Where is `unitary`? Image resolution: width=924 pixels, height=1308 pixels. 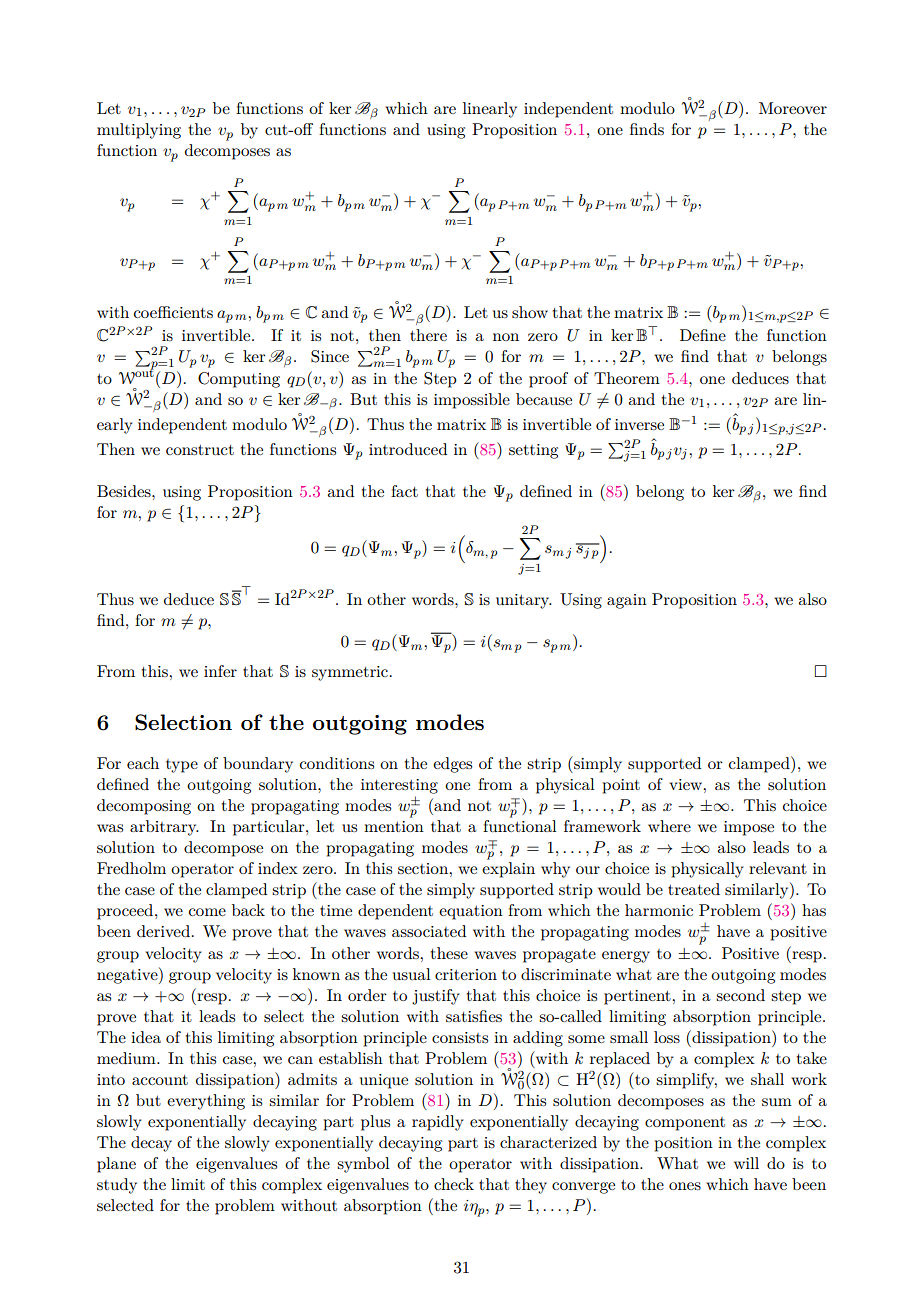
unitary is located at coordinates (524, 601).
